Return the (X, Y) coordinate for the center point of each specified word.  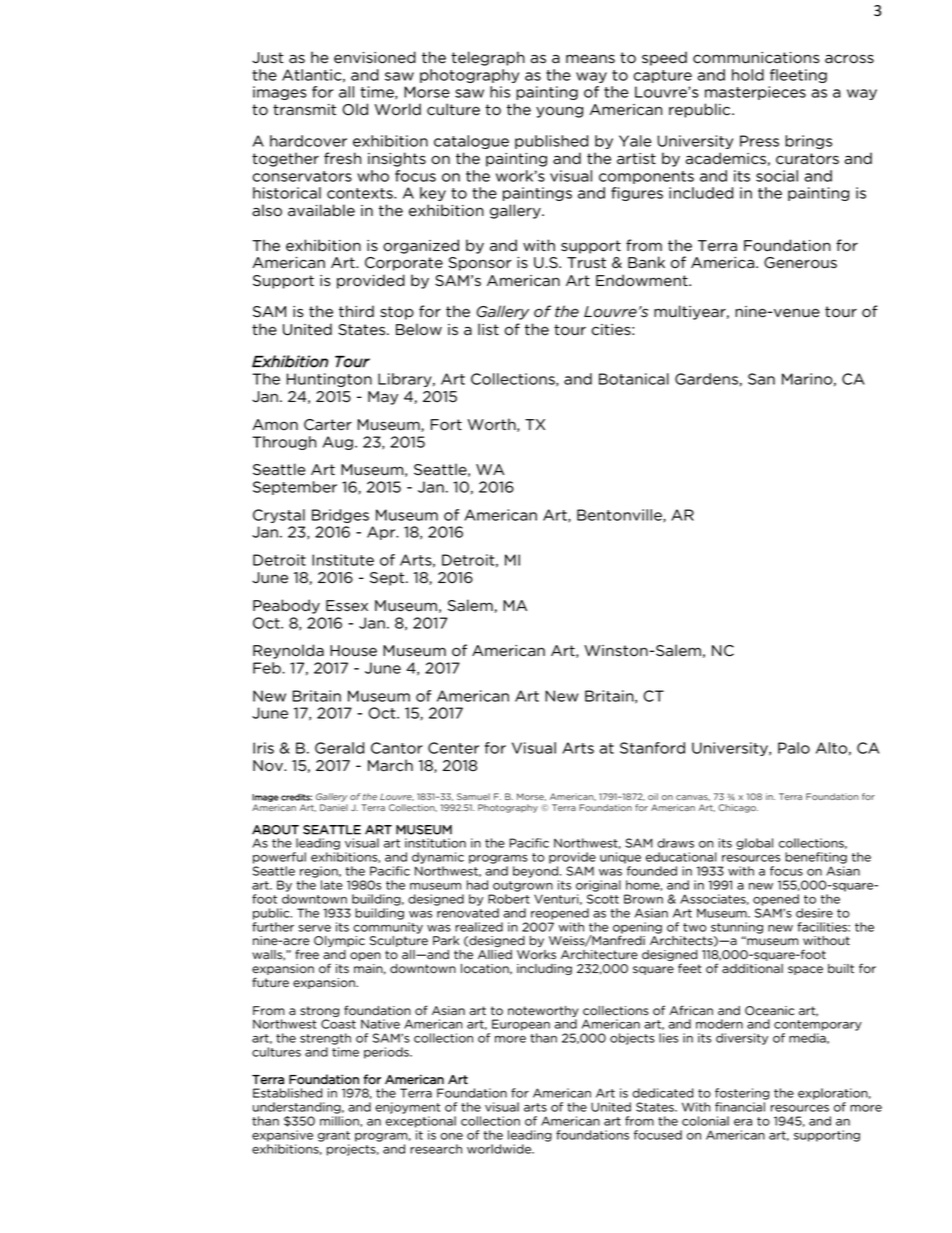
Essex (347, 606)
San (761, 379)
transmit (304, 110)
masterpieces (755, 93)
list (488, 329)
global (754, 844)
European (521, 1025)
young (559, 112)
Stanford (652, 748)
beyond (535, 872)
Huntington (329, 380)
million (340, 1121)
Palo (794, 748)
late (332, 885)
